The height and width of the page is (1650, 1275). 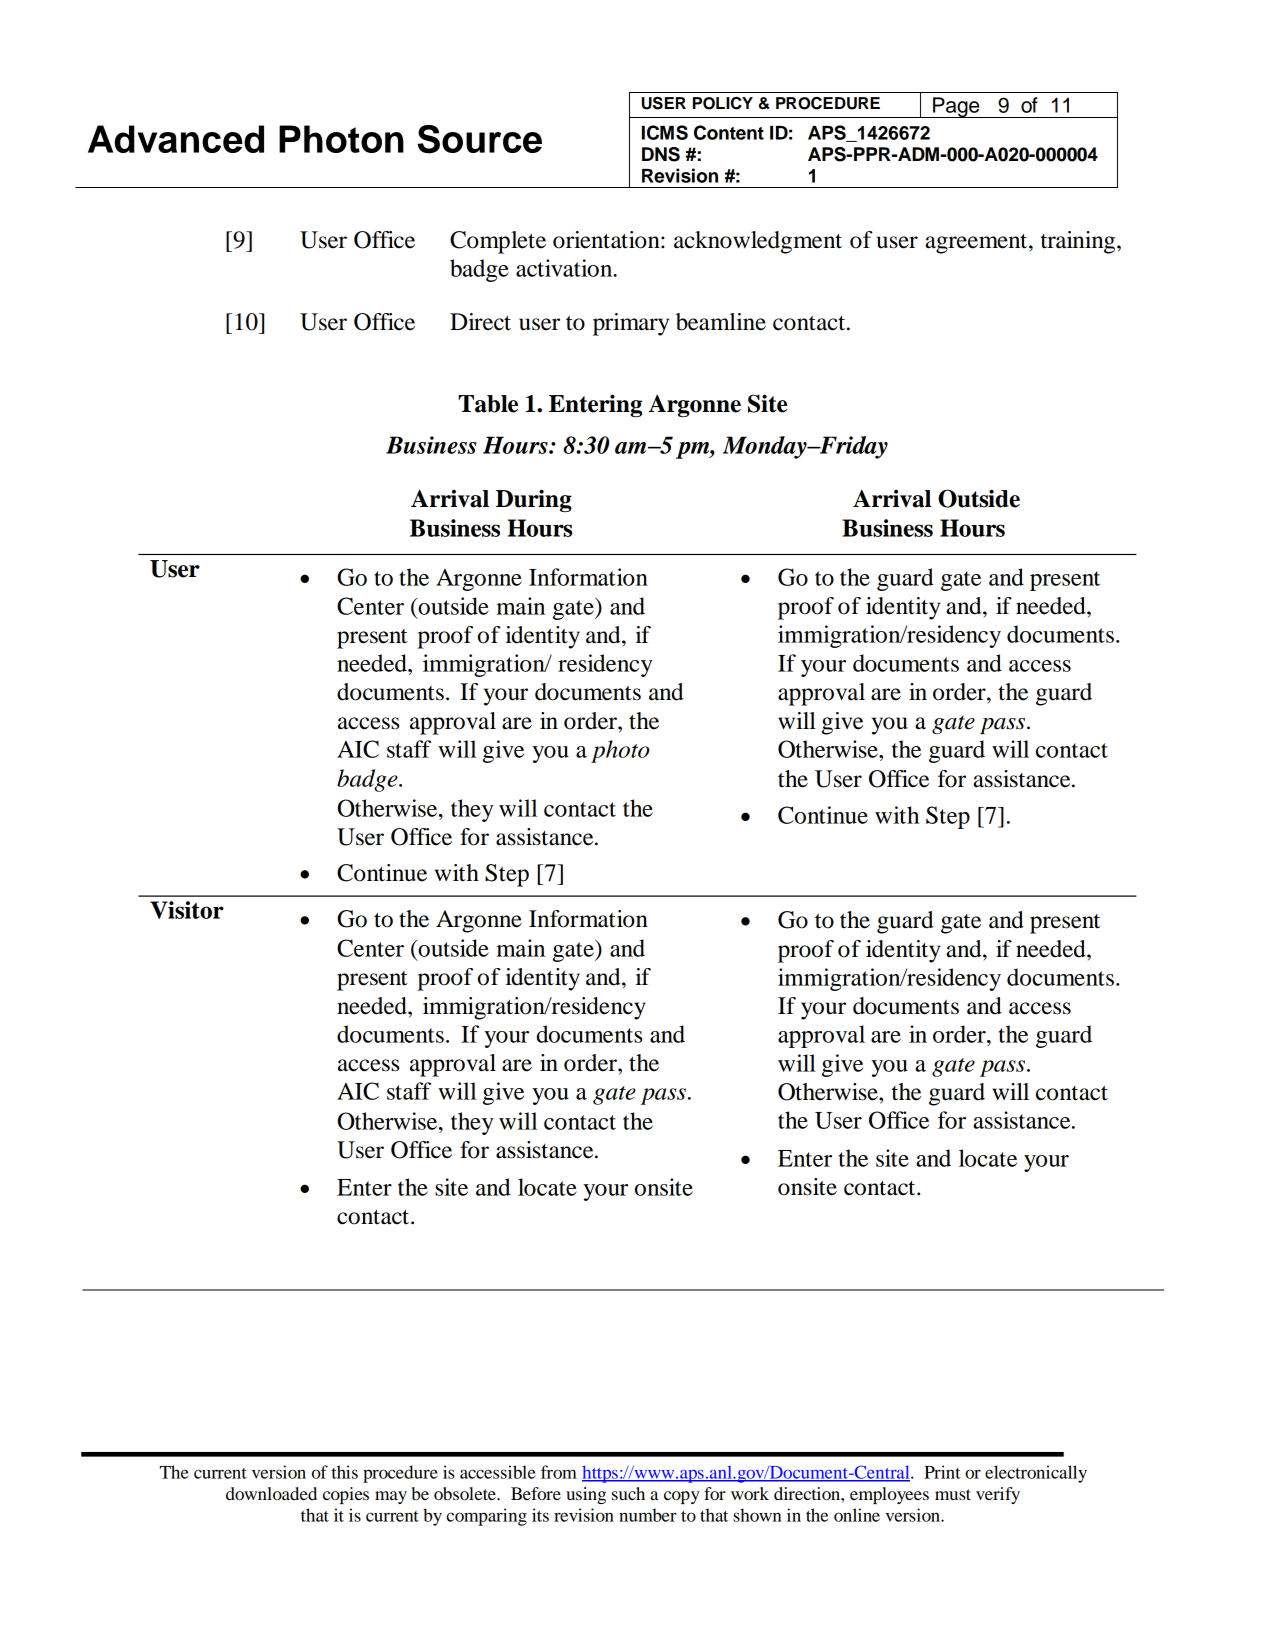 I want to click on electronically, so click(x=1036, y=1474).
